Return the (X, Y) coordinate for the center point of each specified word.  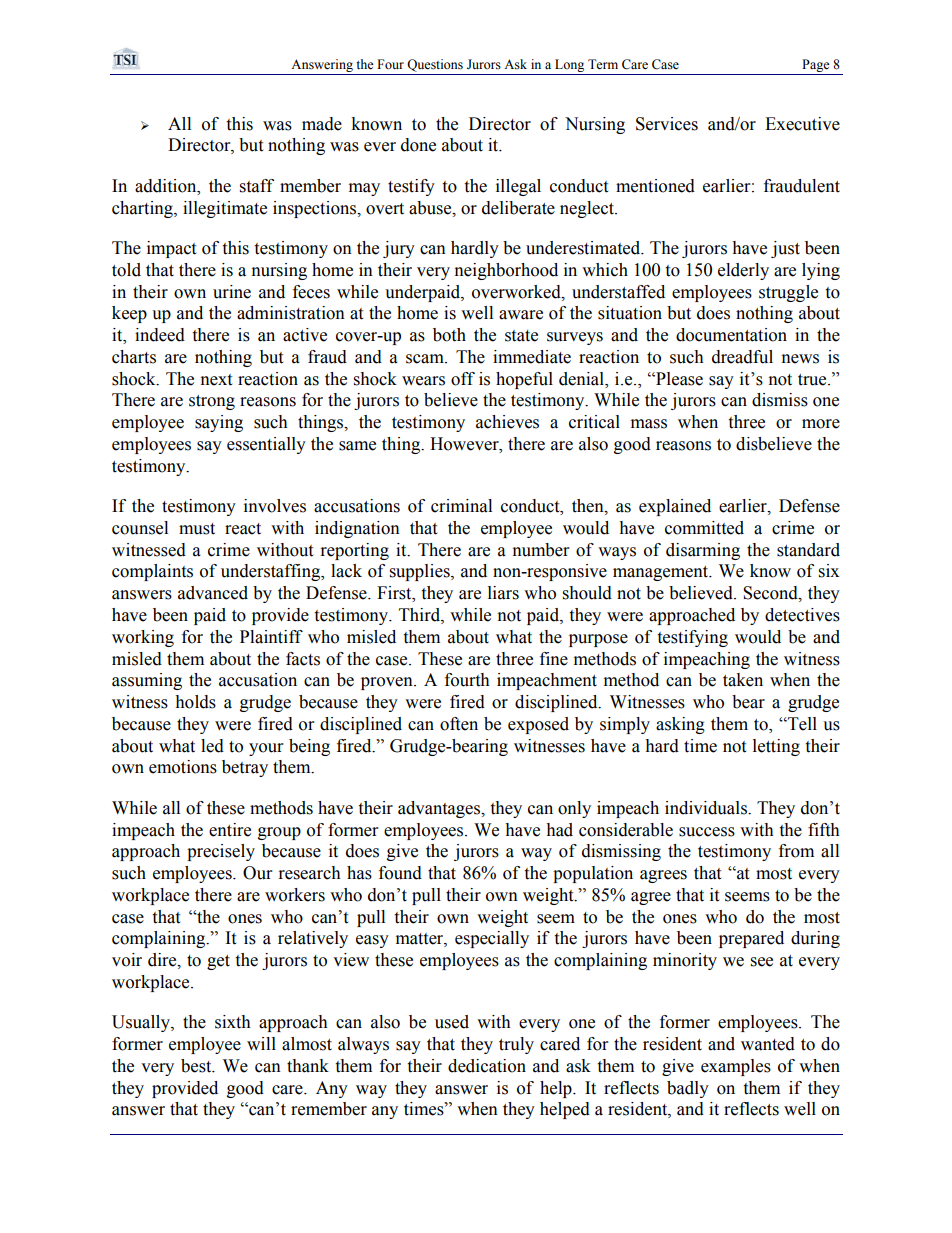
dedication (487, 1066)
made (322, 124)
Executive (802, 124)
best (197, 1066)
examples (736, 1067)
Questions (435, 65)
